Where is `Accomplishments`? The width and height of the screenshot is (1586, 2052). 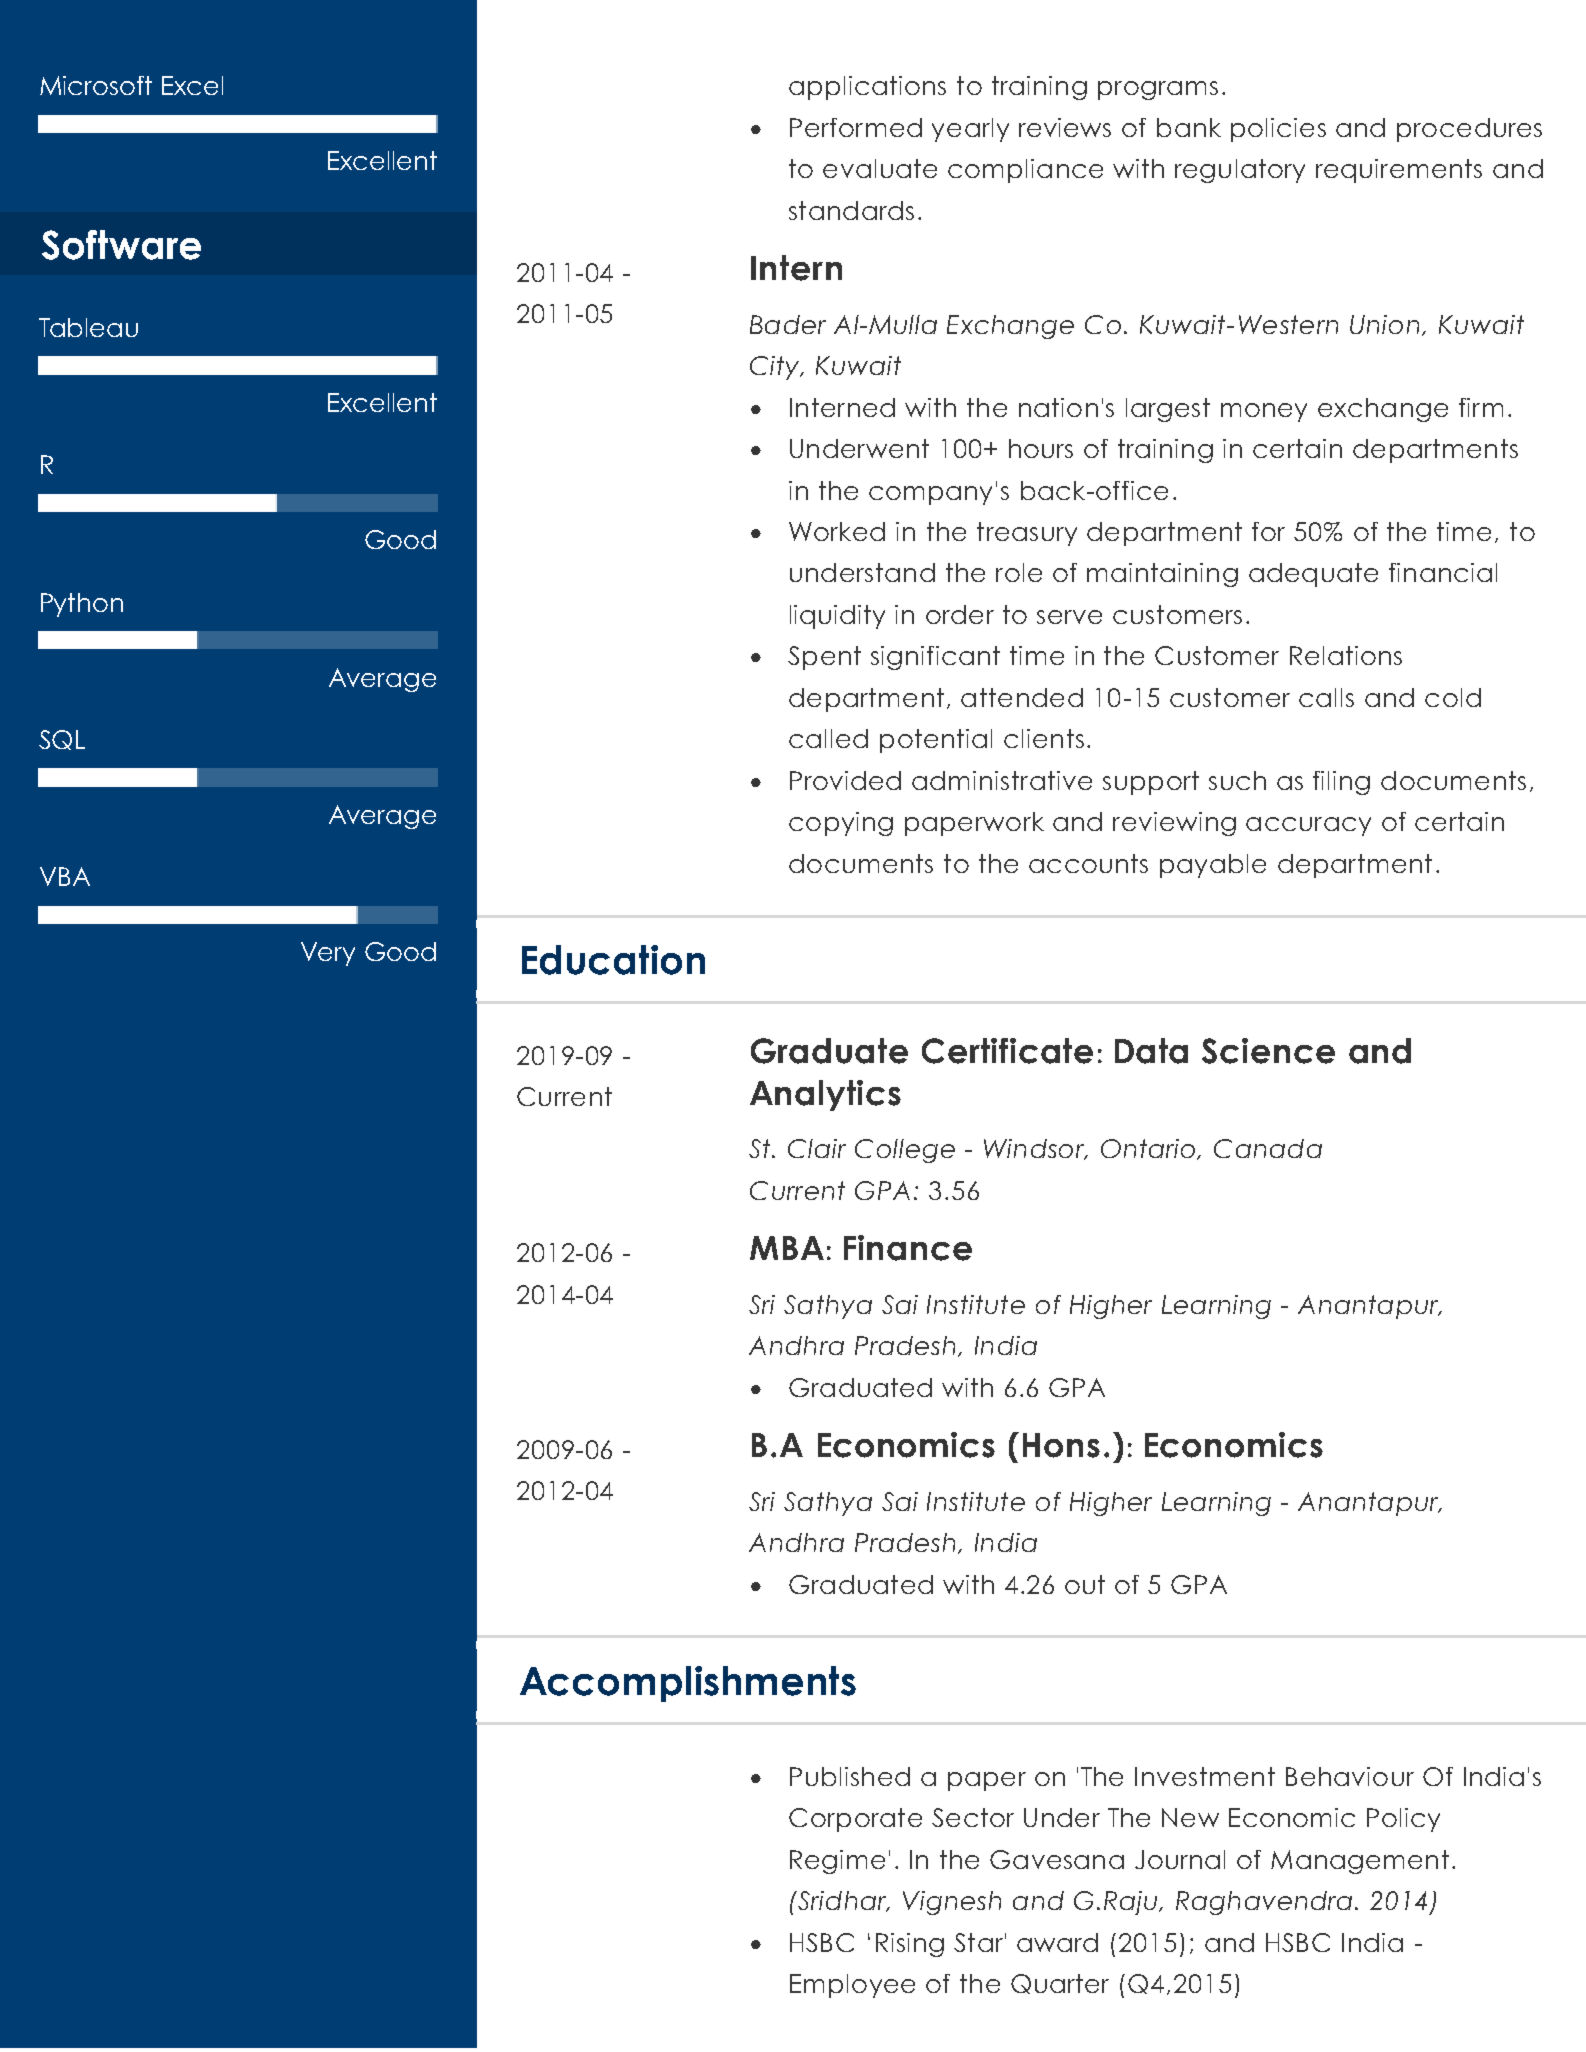 Accomplishments is located at coordinates (688, 1684).
